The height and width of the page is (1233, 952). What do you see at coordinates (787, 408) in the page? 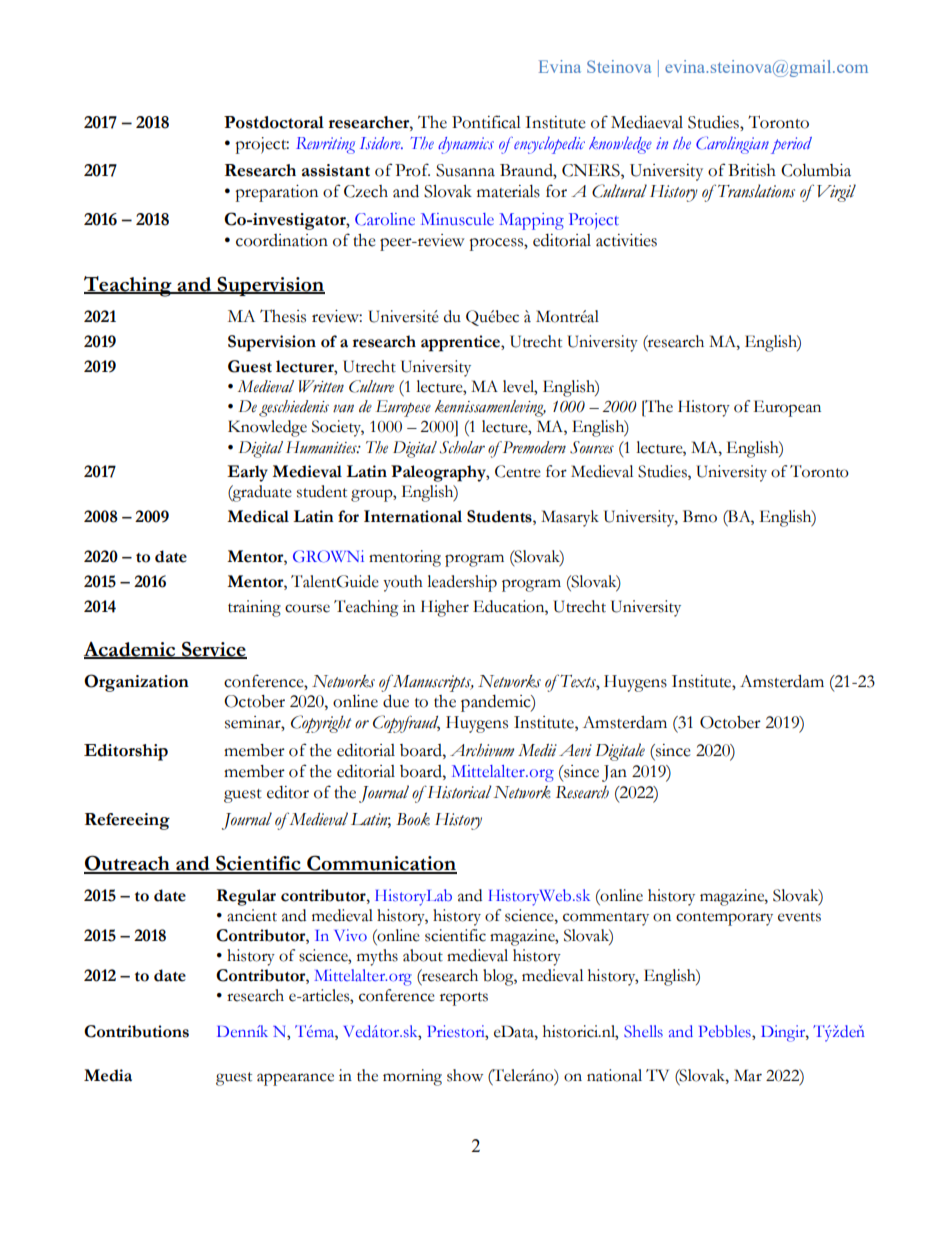
I see `European` at bounding box center [787, 408].
